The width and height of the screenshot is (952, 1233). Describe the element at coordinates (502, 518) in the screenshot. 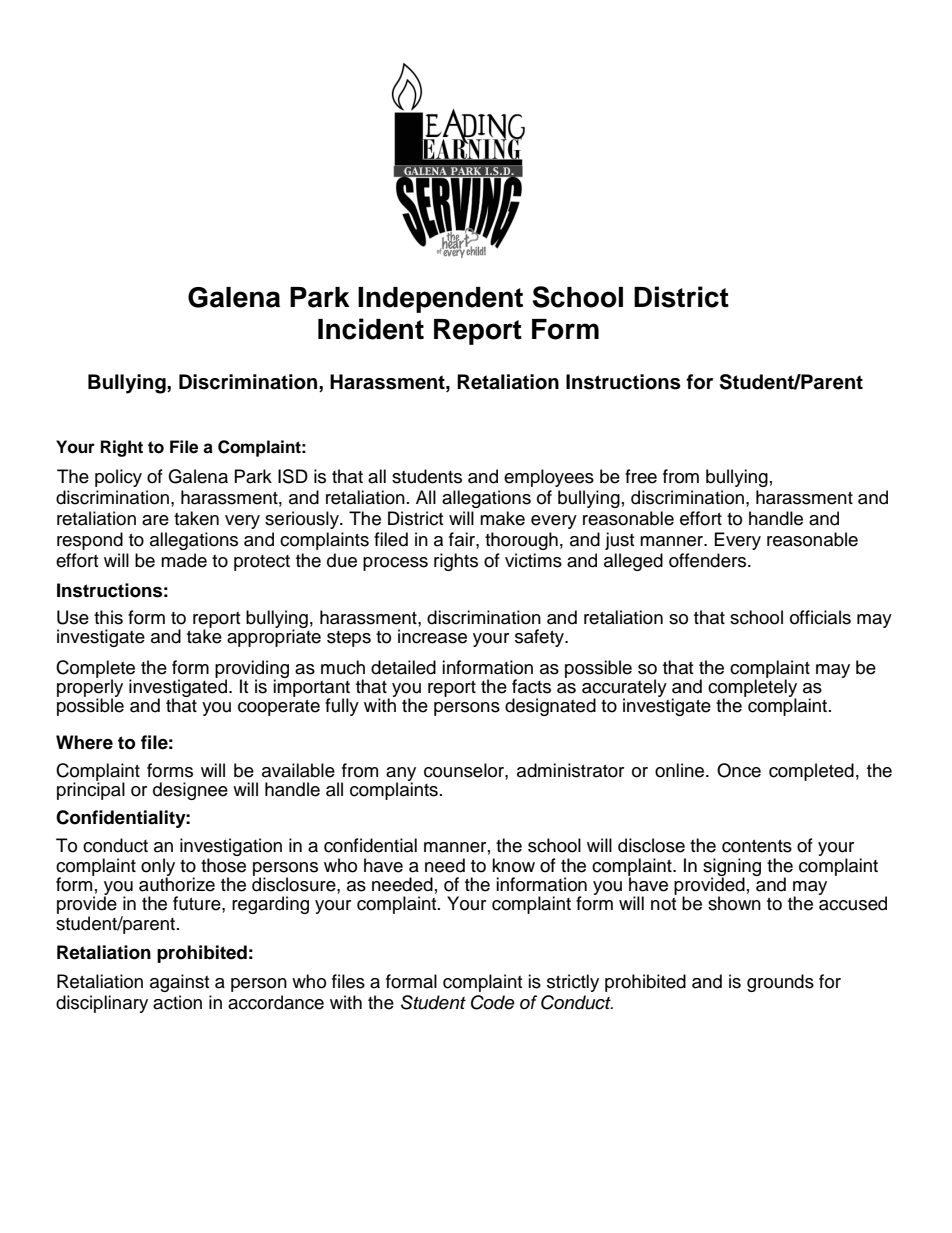

I see `make` at that location.
